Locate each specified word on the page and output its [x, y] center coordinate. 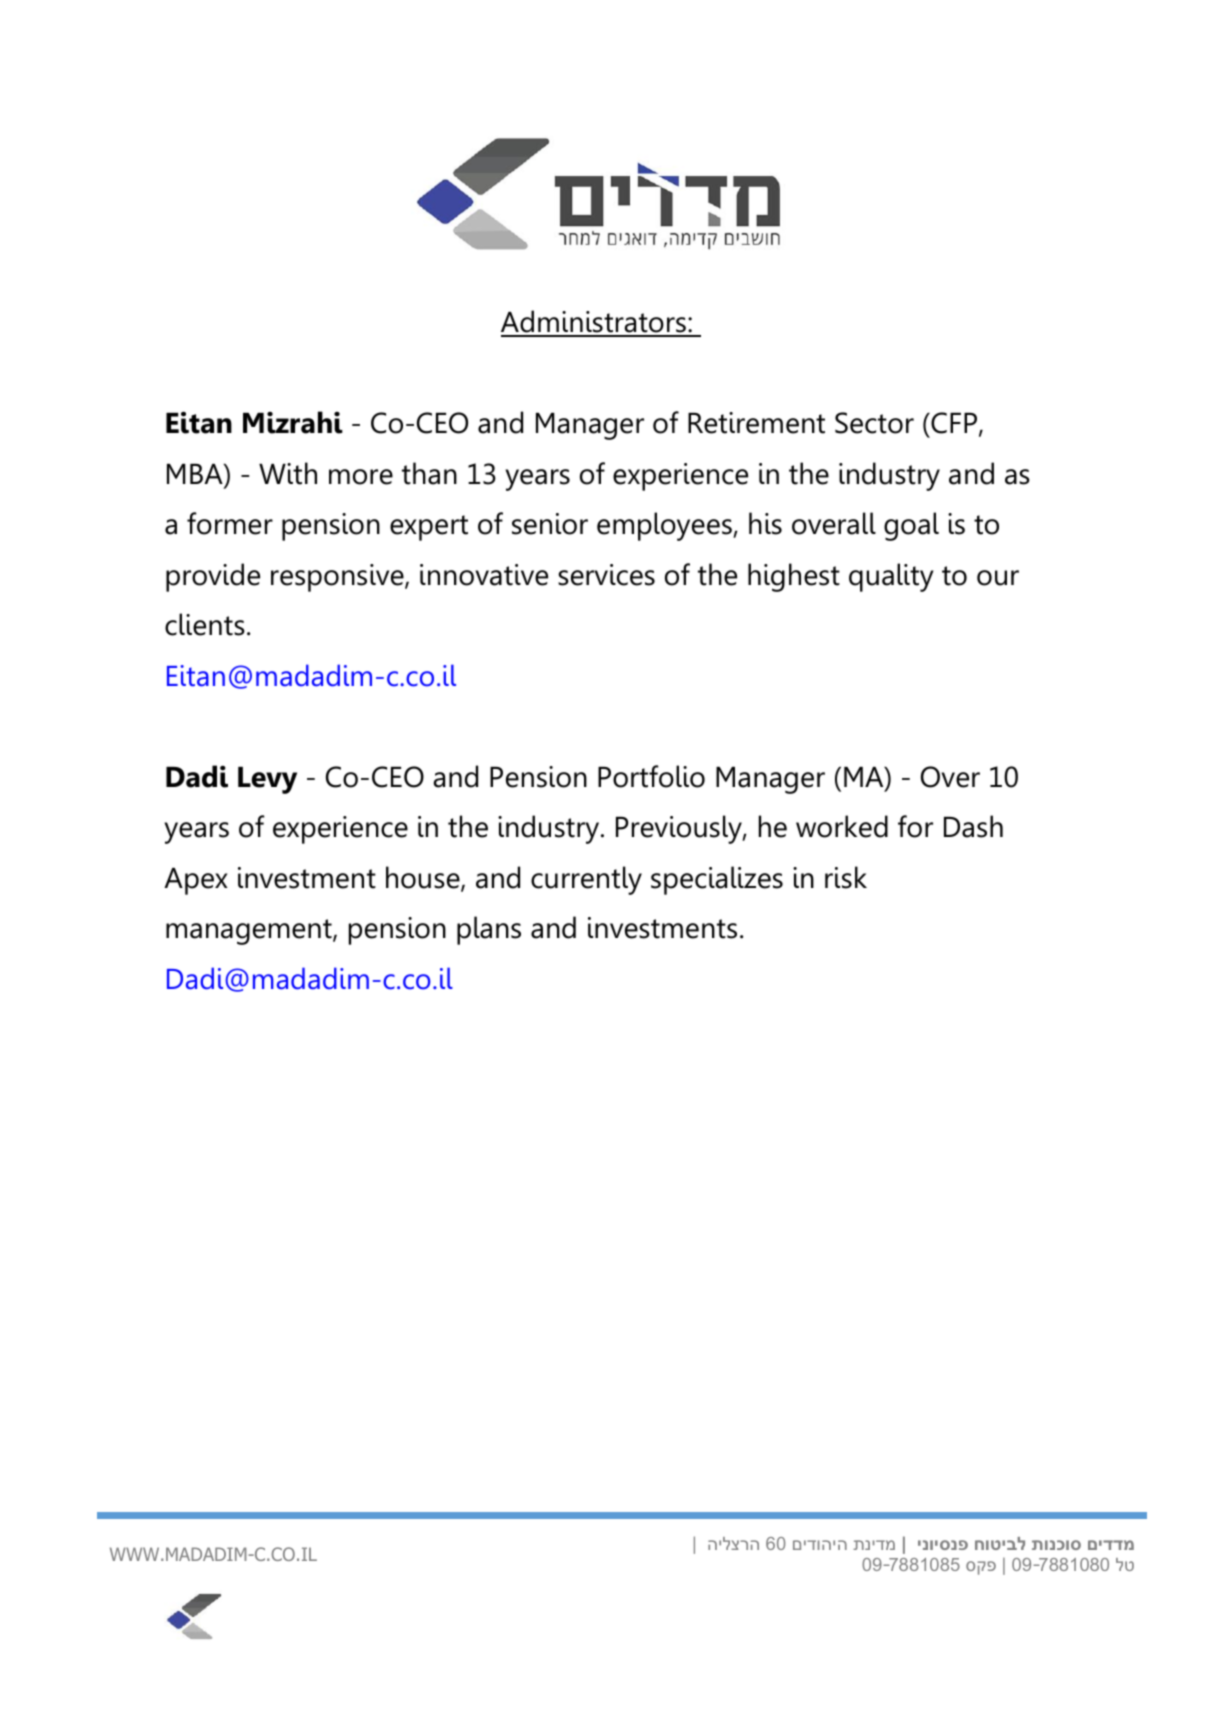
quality [891, 577]
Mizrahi [293, 422]
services [606, 575]
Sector [874, 423]
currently [586, 880]
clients [205, 624]
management [250, 932]
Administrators [594, 323]
